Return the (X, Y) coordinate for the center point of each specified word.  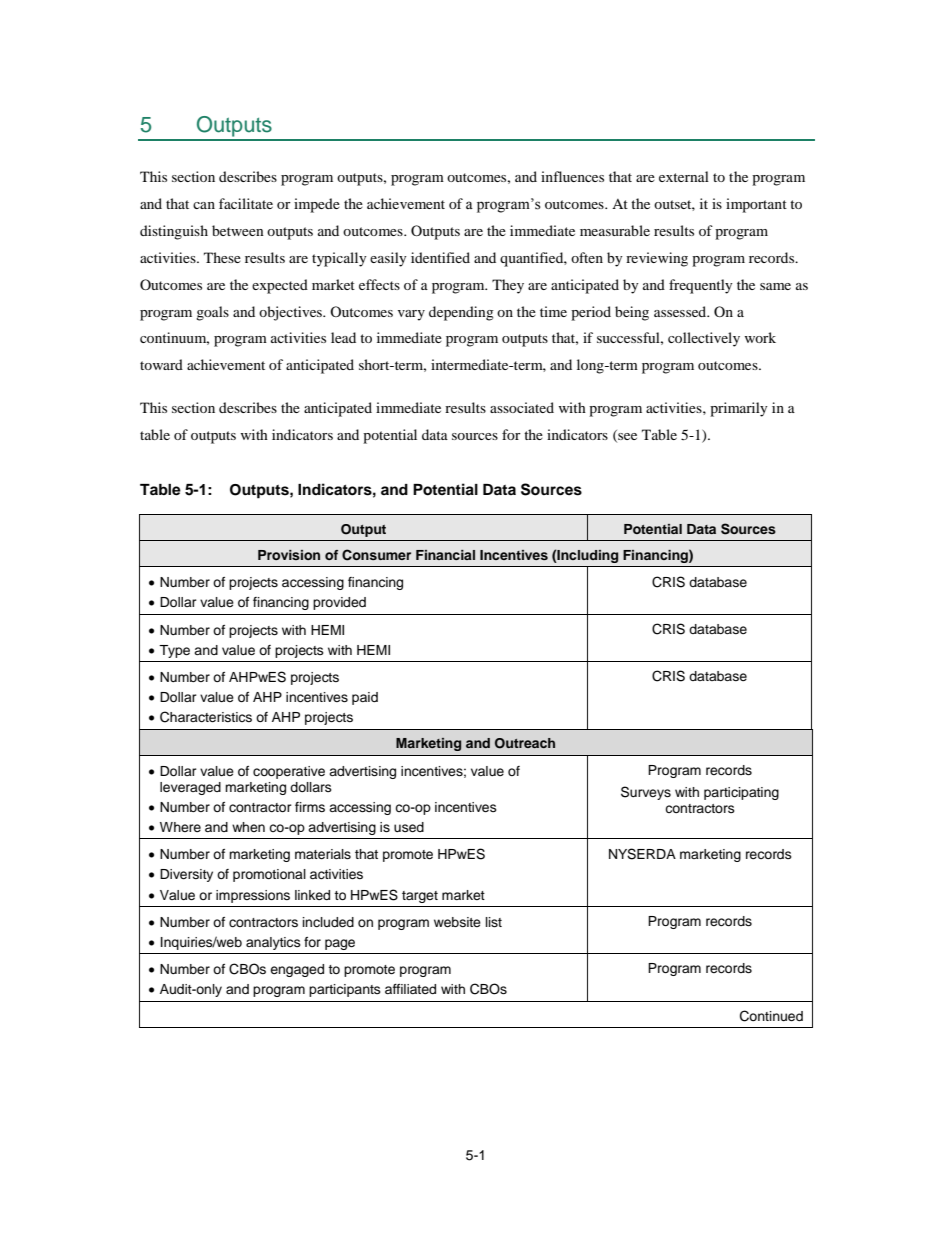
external (684, 176)
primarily (739, 409)
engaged (297, 970)
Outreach (525, 743)
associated (522, 407)
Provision (289, 555)
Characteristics (206, 717)
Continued (771, 1016)
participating (741, 793)
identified (440, 257)
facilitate (246, 203)
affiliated (410, 989)
